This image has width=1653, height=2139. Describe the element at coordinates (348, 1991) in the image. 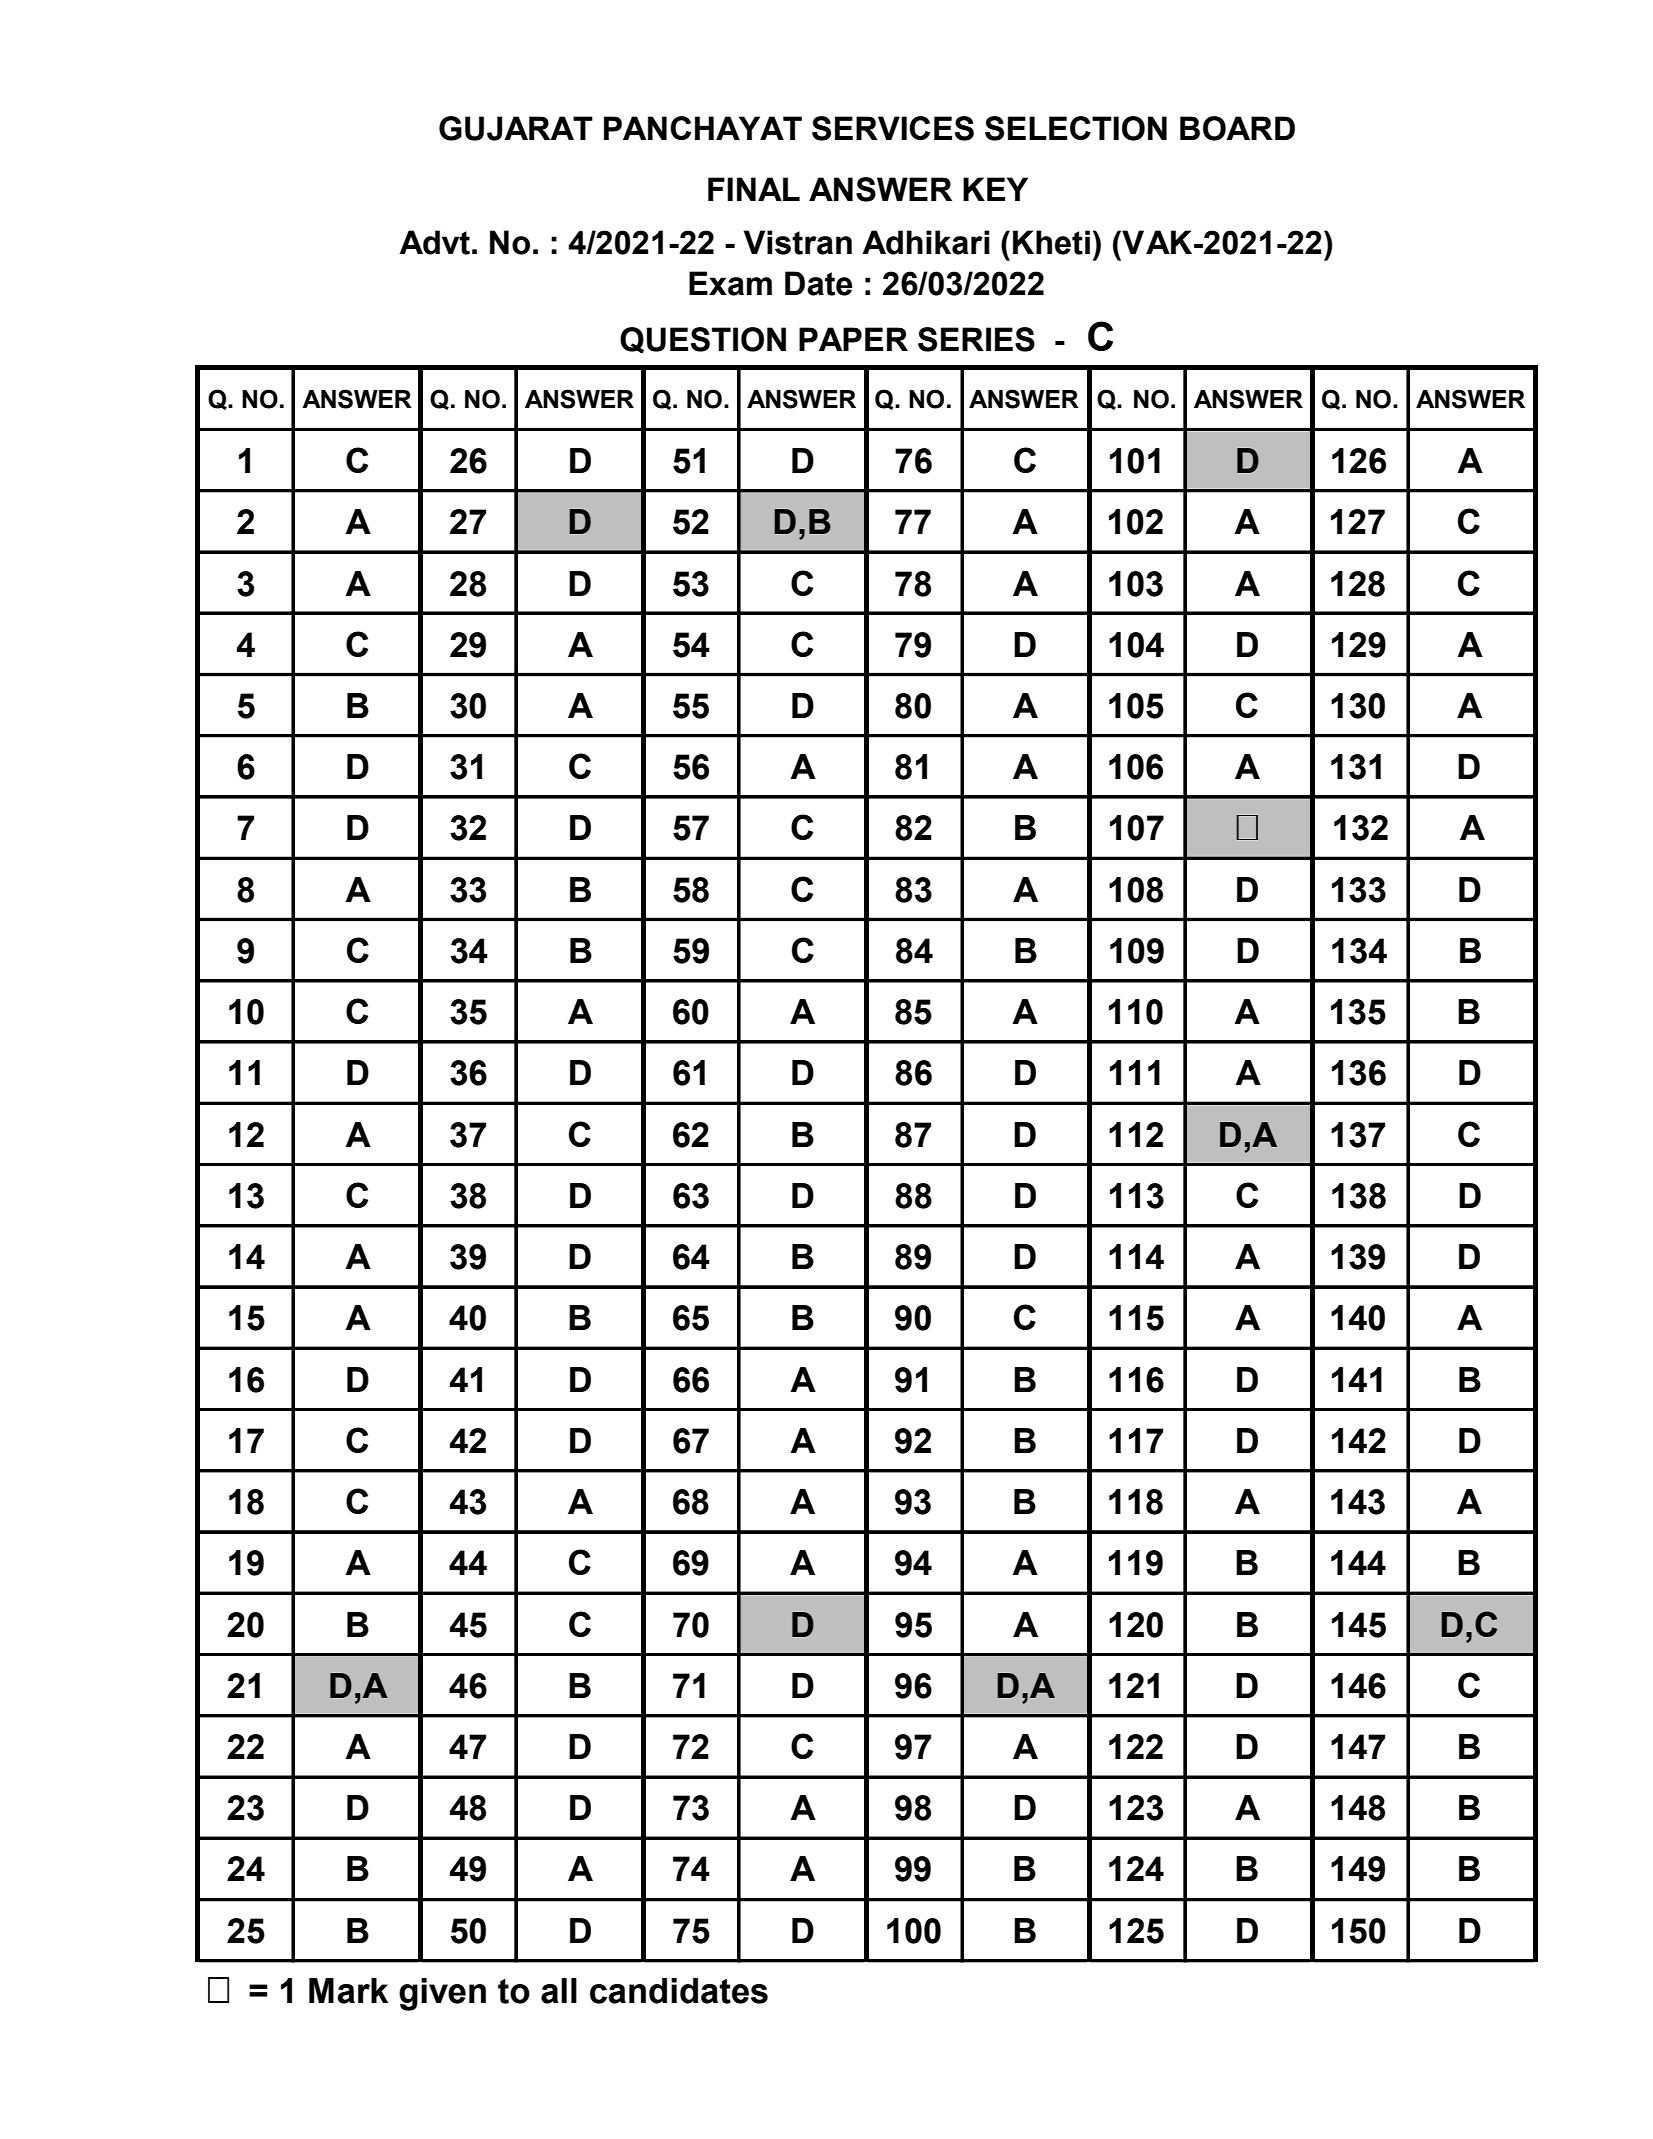

I see `Mark` at that location.
